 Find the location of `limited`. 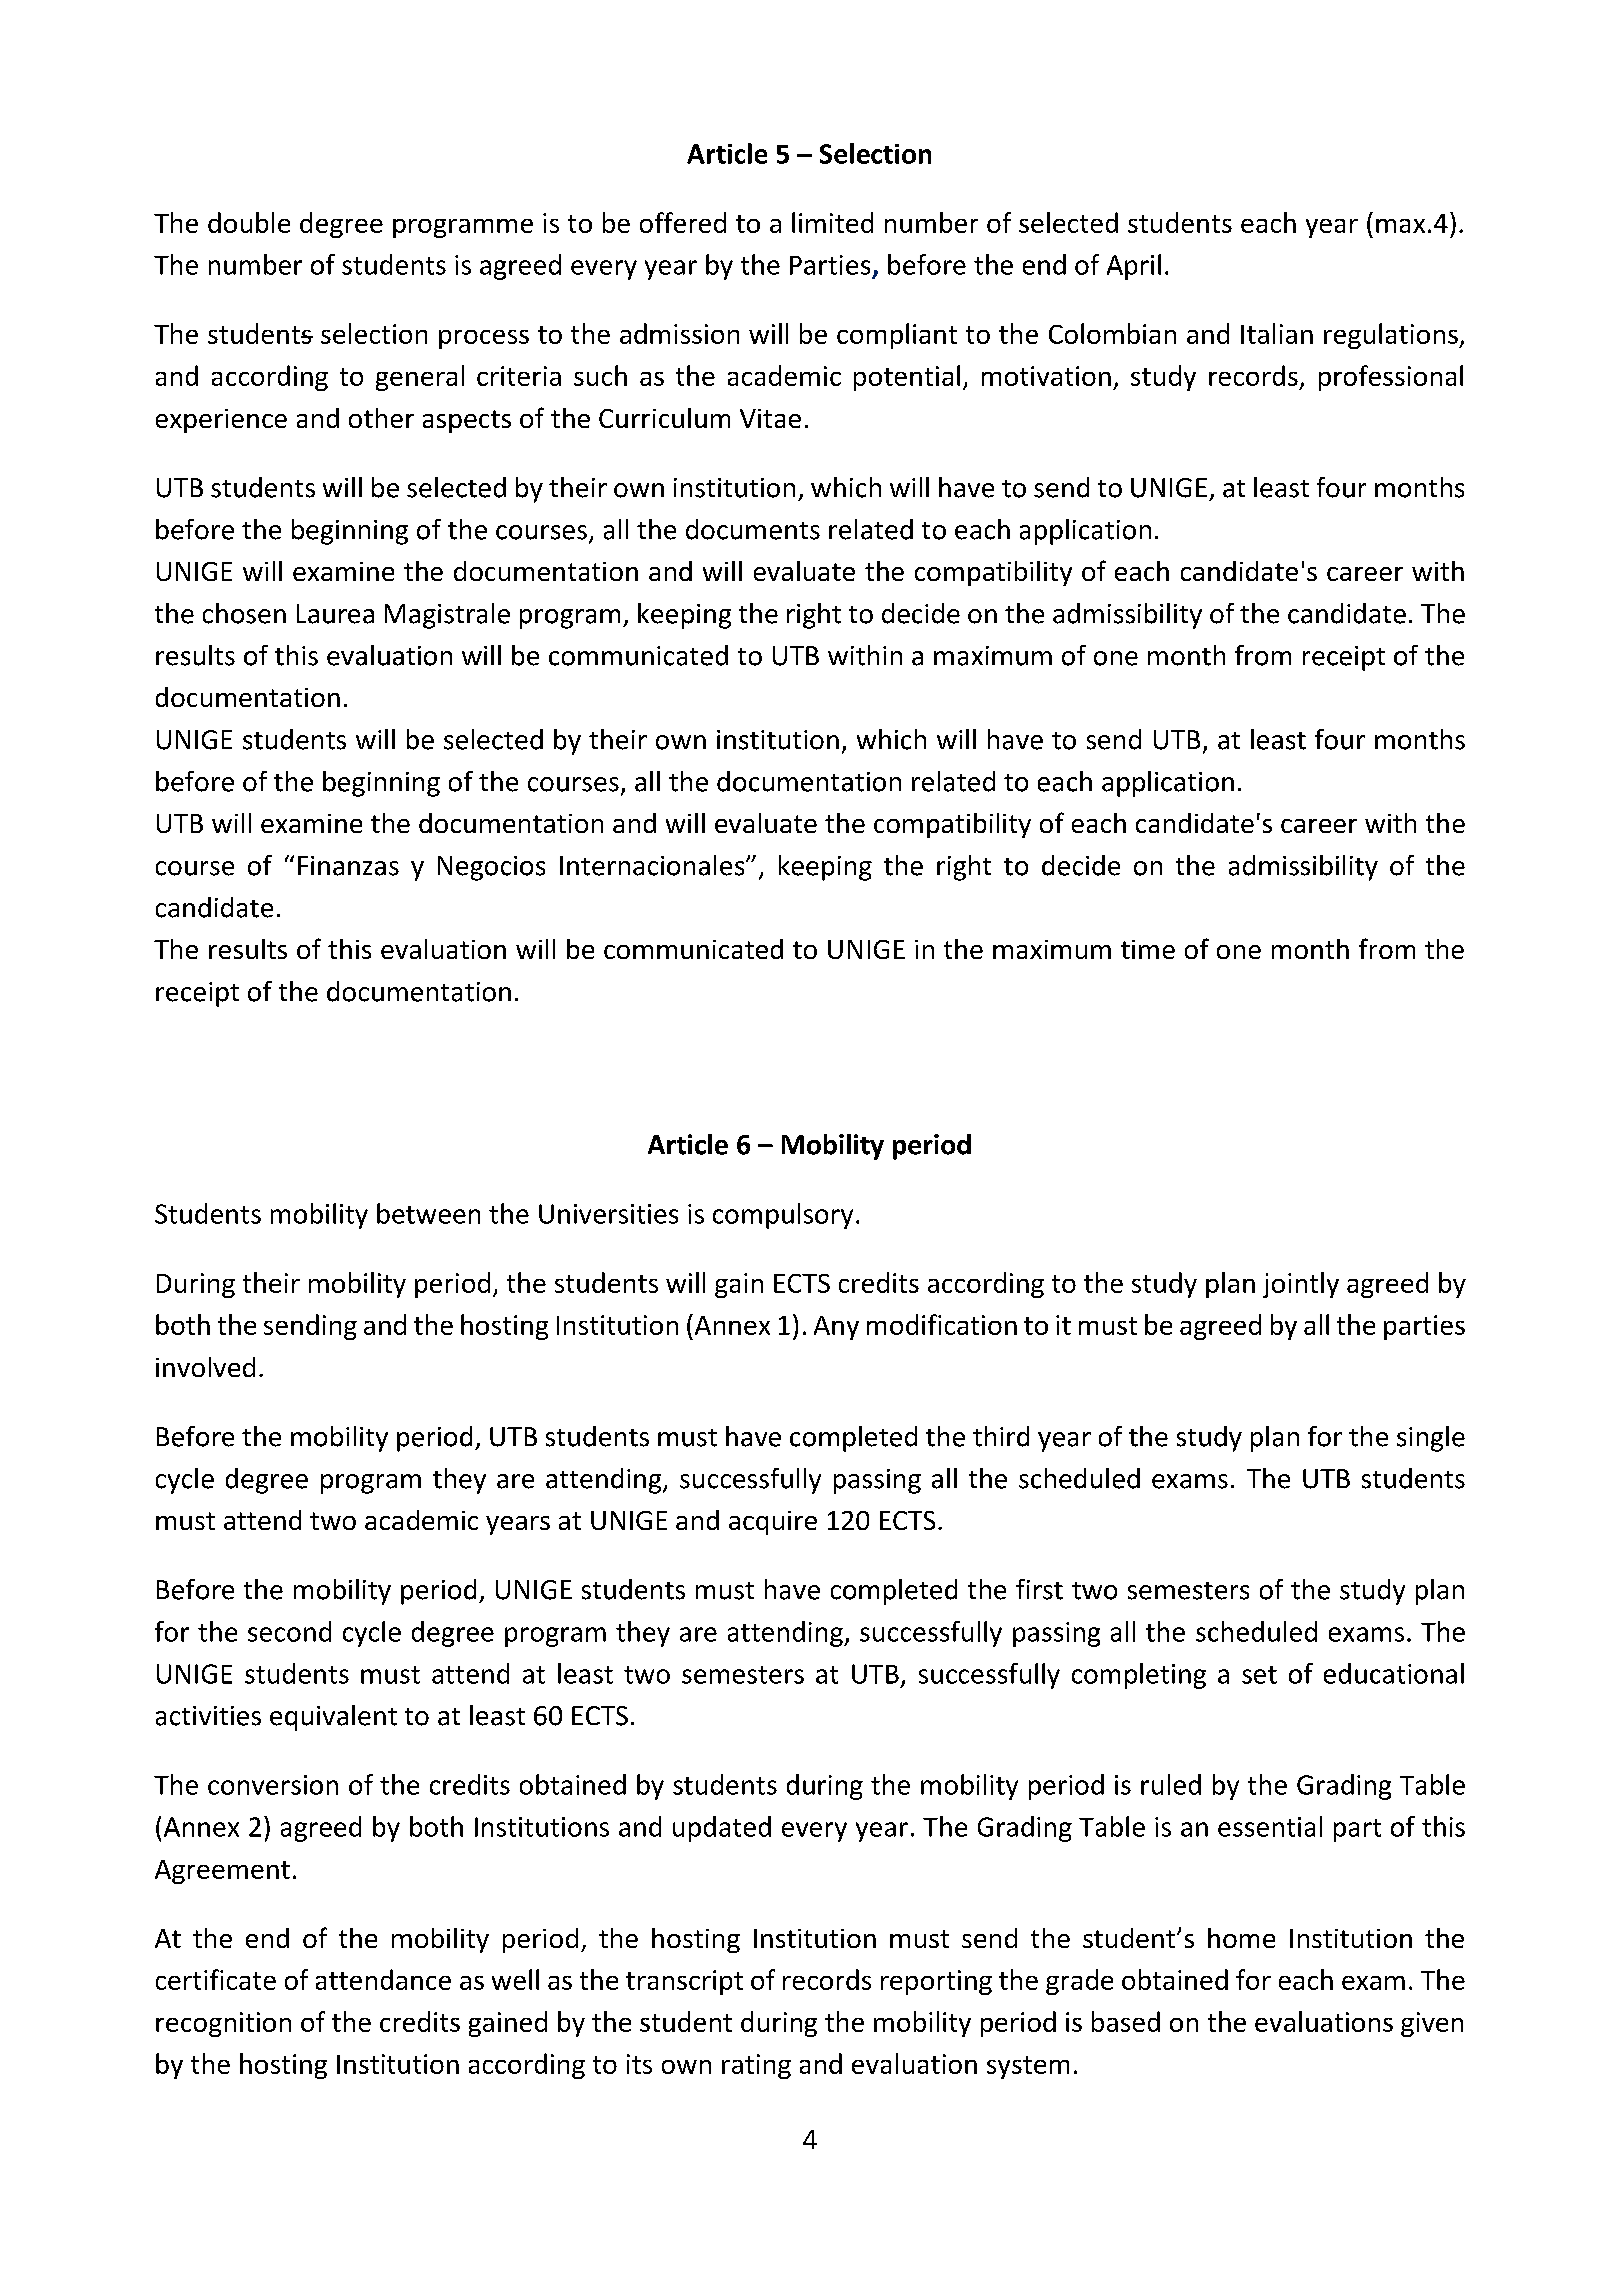

limited is located at coordinates (832, 222).
